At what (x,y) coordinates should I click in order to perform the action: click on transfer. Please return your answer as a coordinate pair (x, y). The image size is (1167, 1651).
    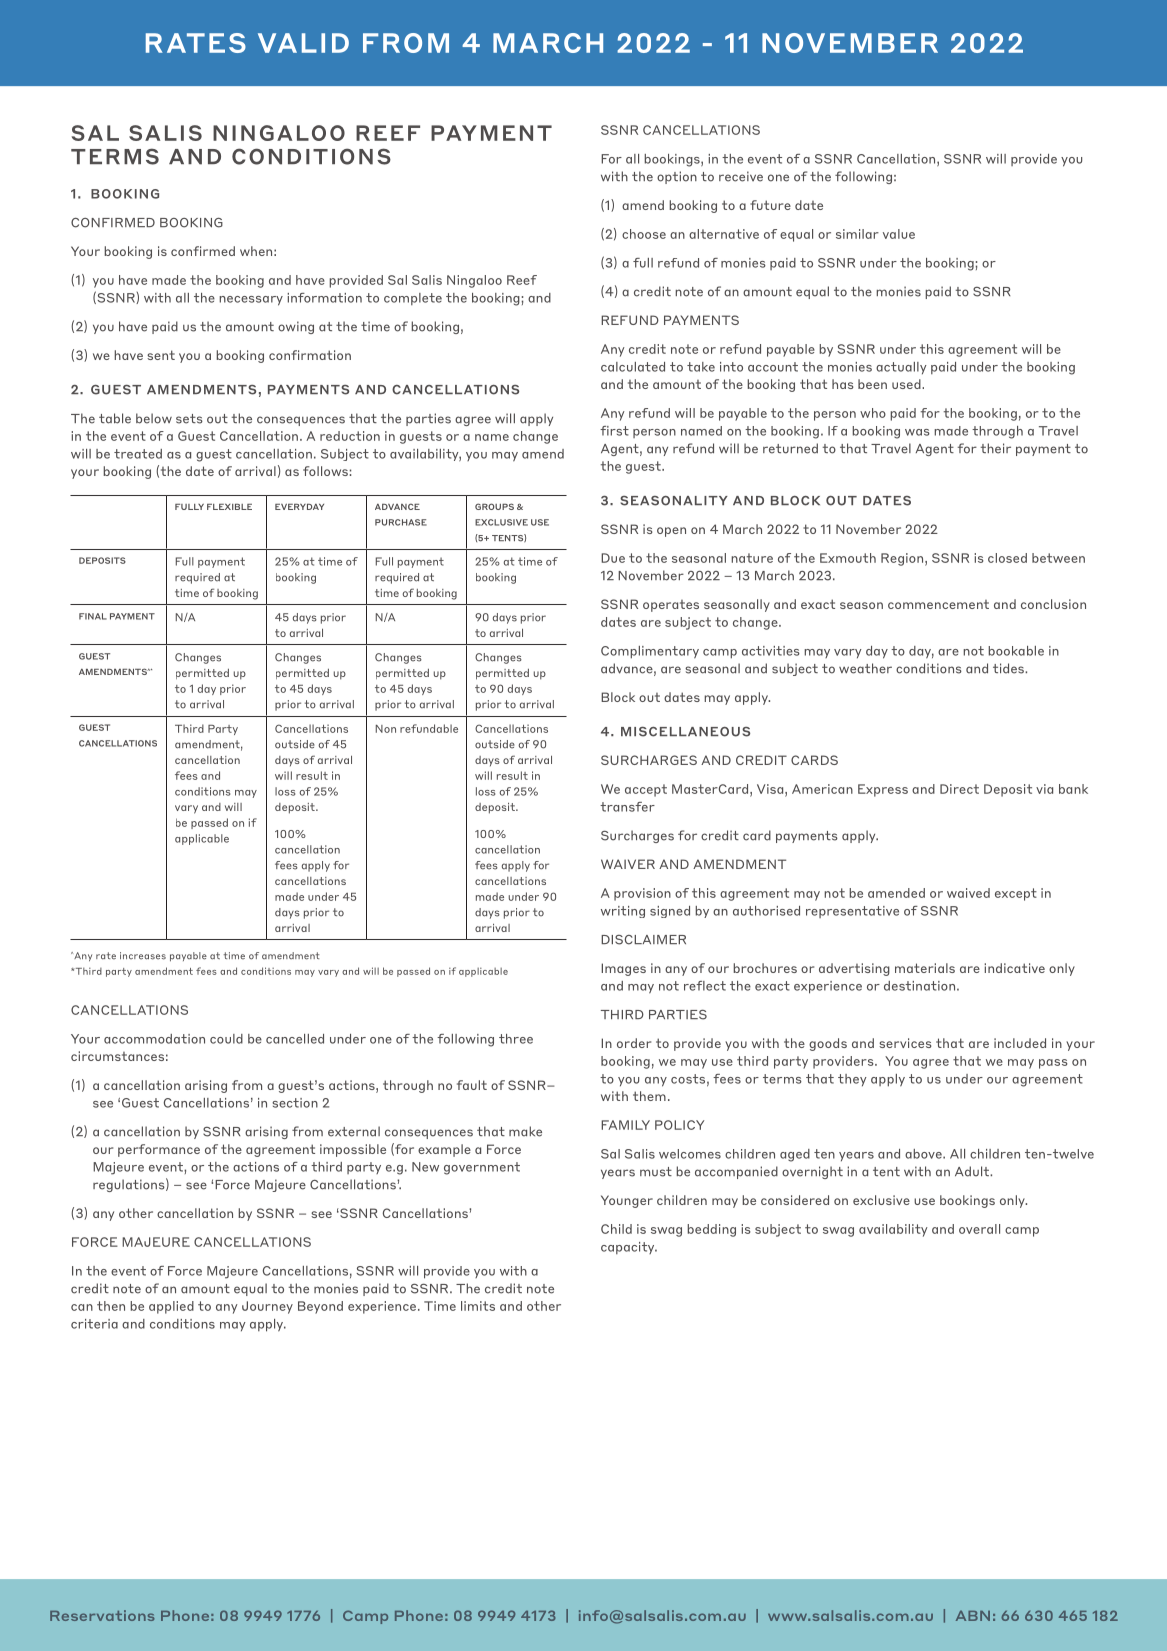
    Looking at the image, I should click on (627, 807).
